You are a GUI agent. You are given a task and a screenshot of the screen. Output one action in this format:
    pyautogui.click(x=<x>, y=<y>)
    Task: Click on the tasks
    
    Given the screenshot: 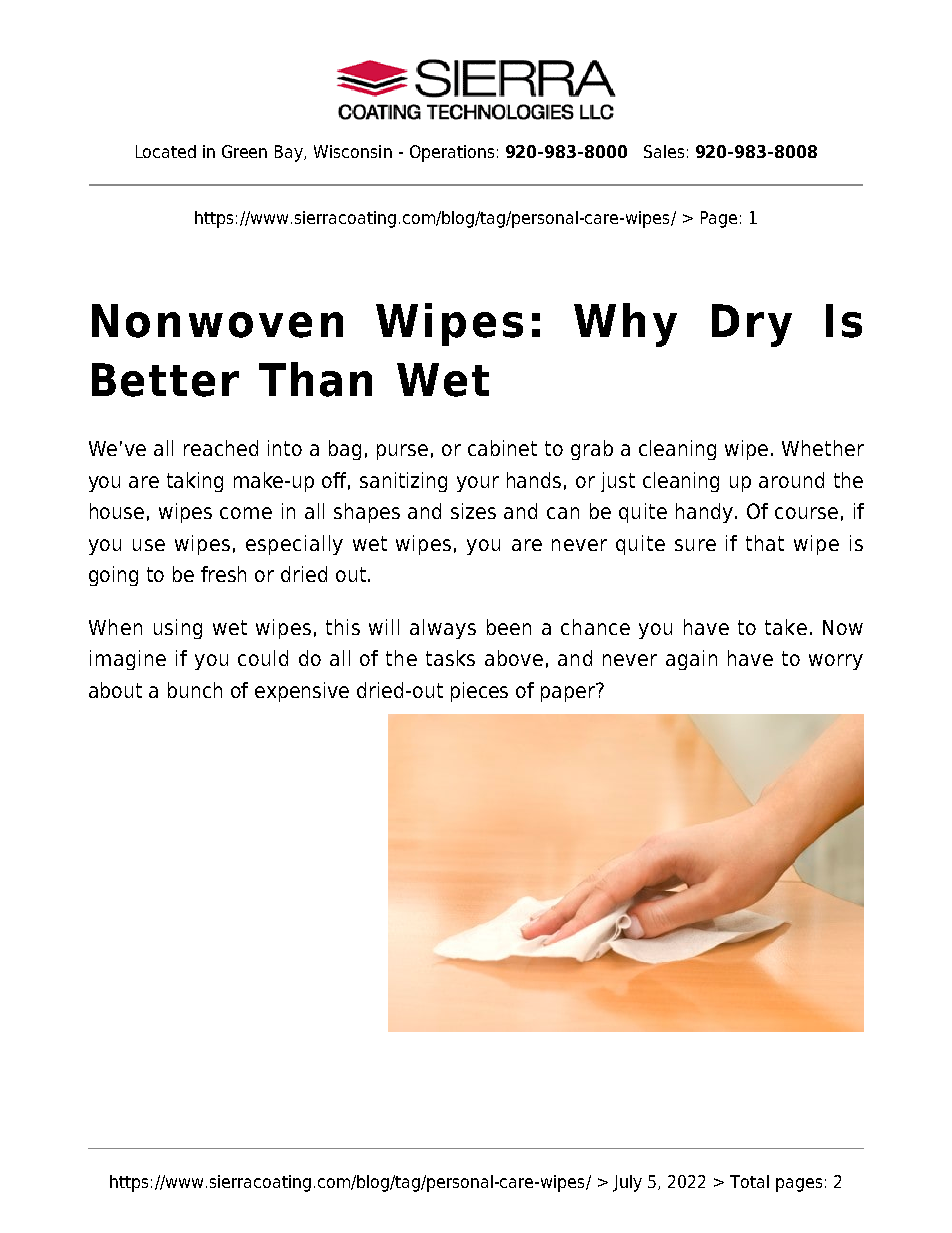 What is the action you would take?
    pyautogui.click(x=450, y=658)
